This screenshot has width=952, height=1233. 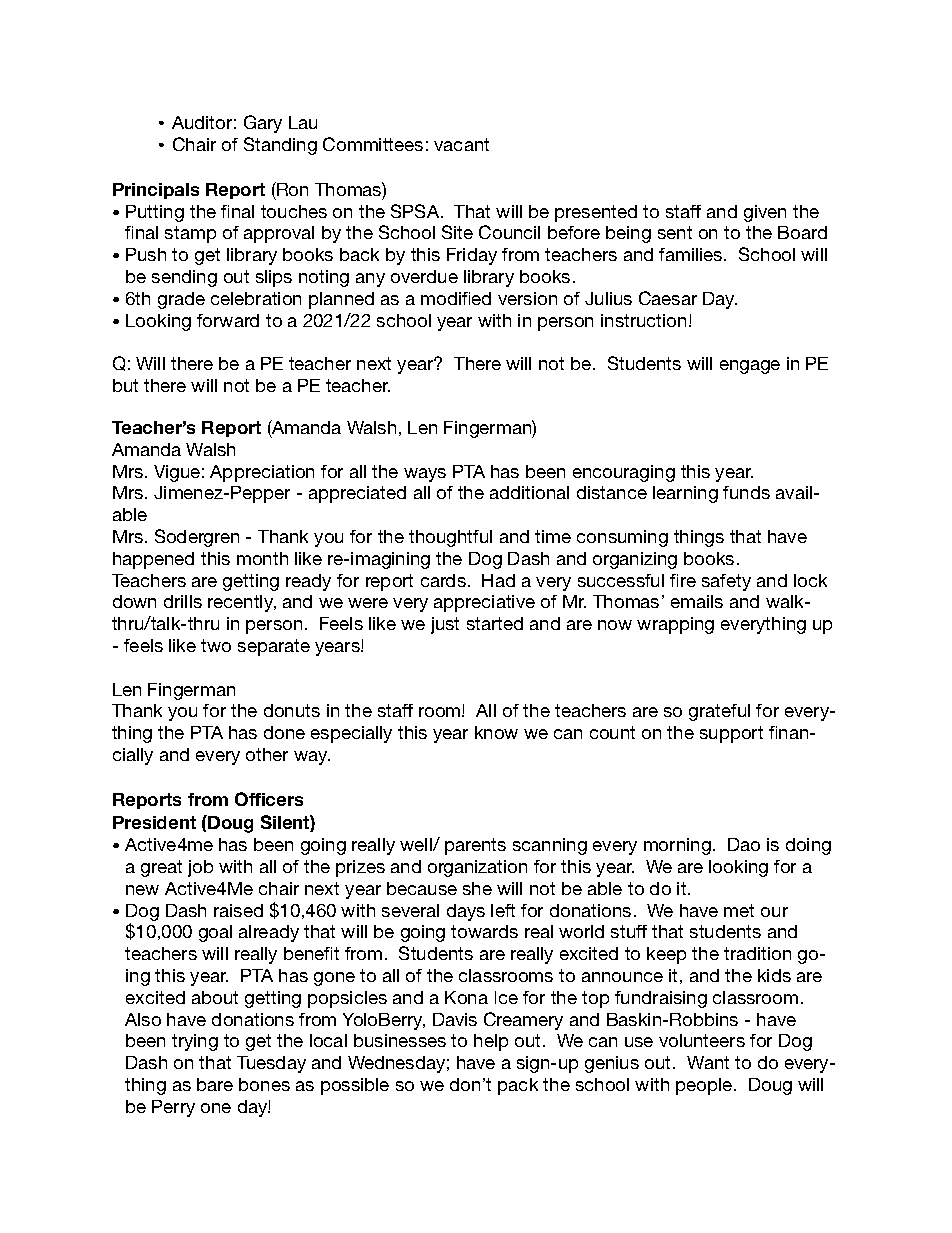 What do you see at coordinates (461, 144) in the screenshot?
I see `vacant` at bounding box center [461, 144].
